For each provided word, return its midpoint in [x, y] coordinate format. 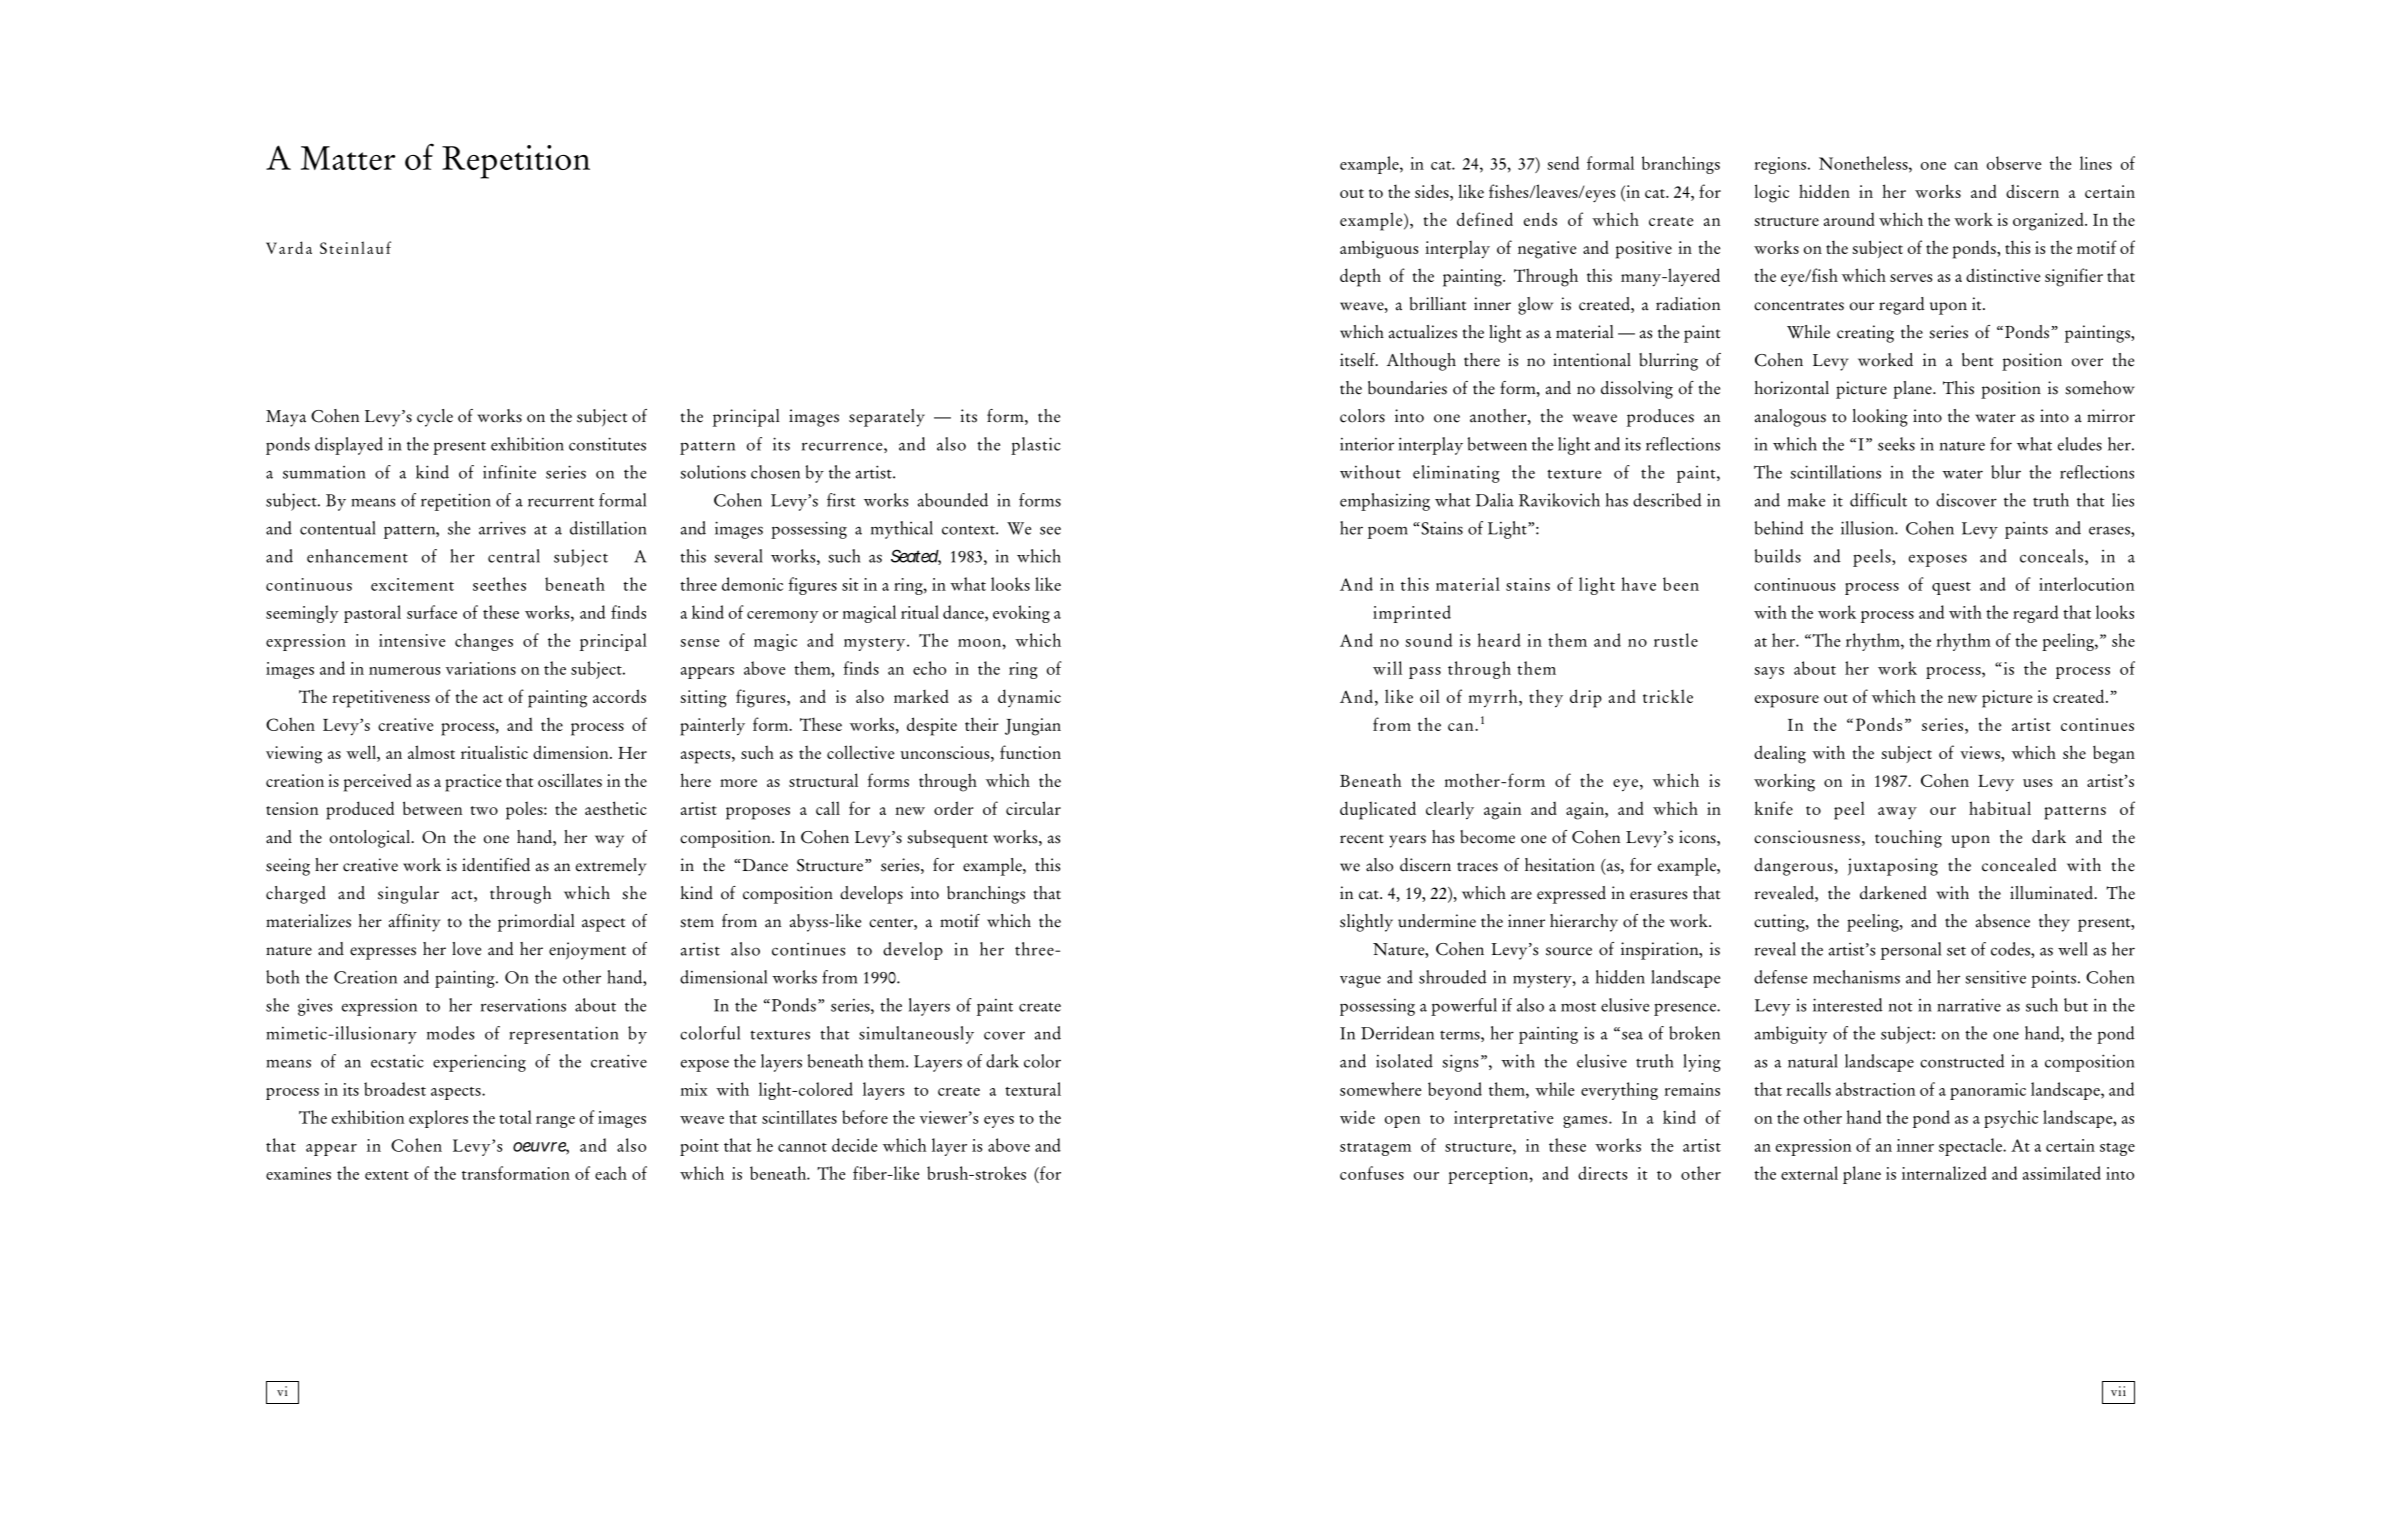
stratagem [1375, 1149]
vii [2118, 1391]
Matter [348, 158]
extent [387, 1175]
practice [473, 783]
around [1849, 219]
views [1981, 754]
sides [1433, 191]
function [1030, 752]
